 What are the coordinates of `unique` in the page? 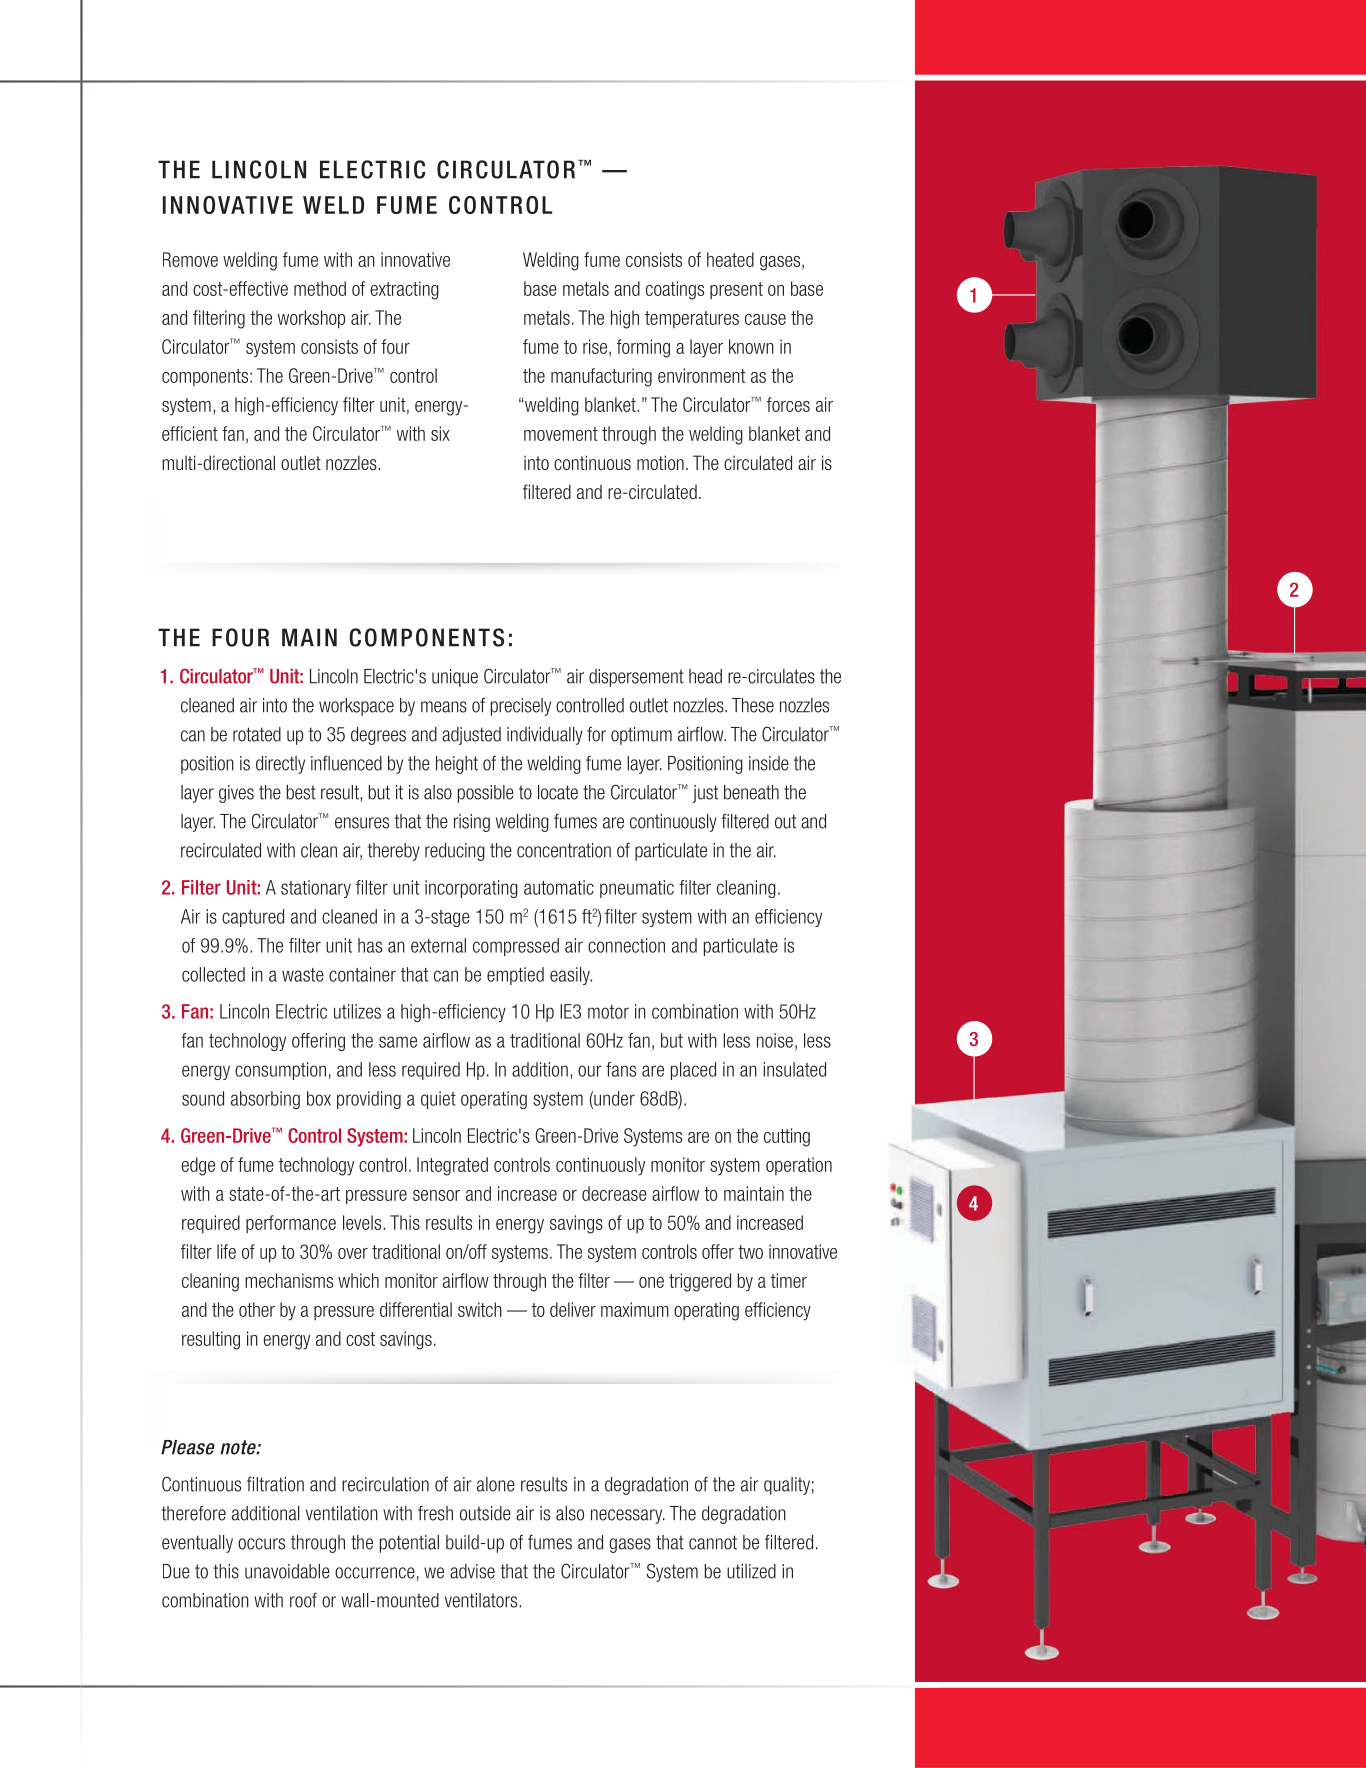 It's located at (455, 678).
